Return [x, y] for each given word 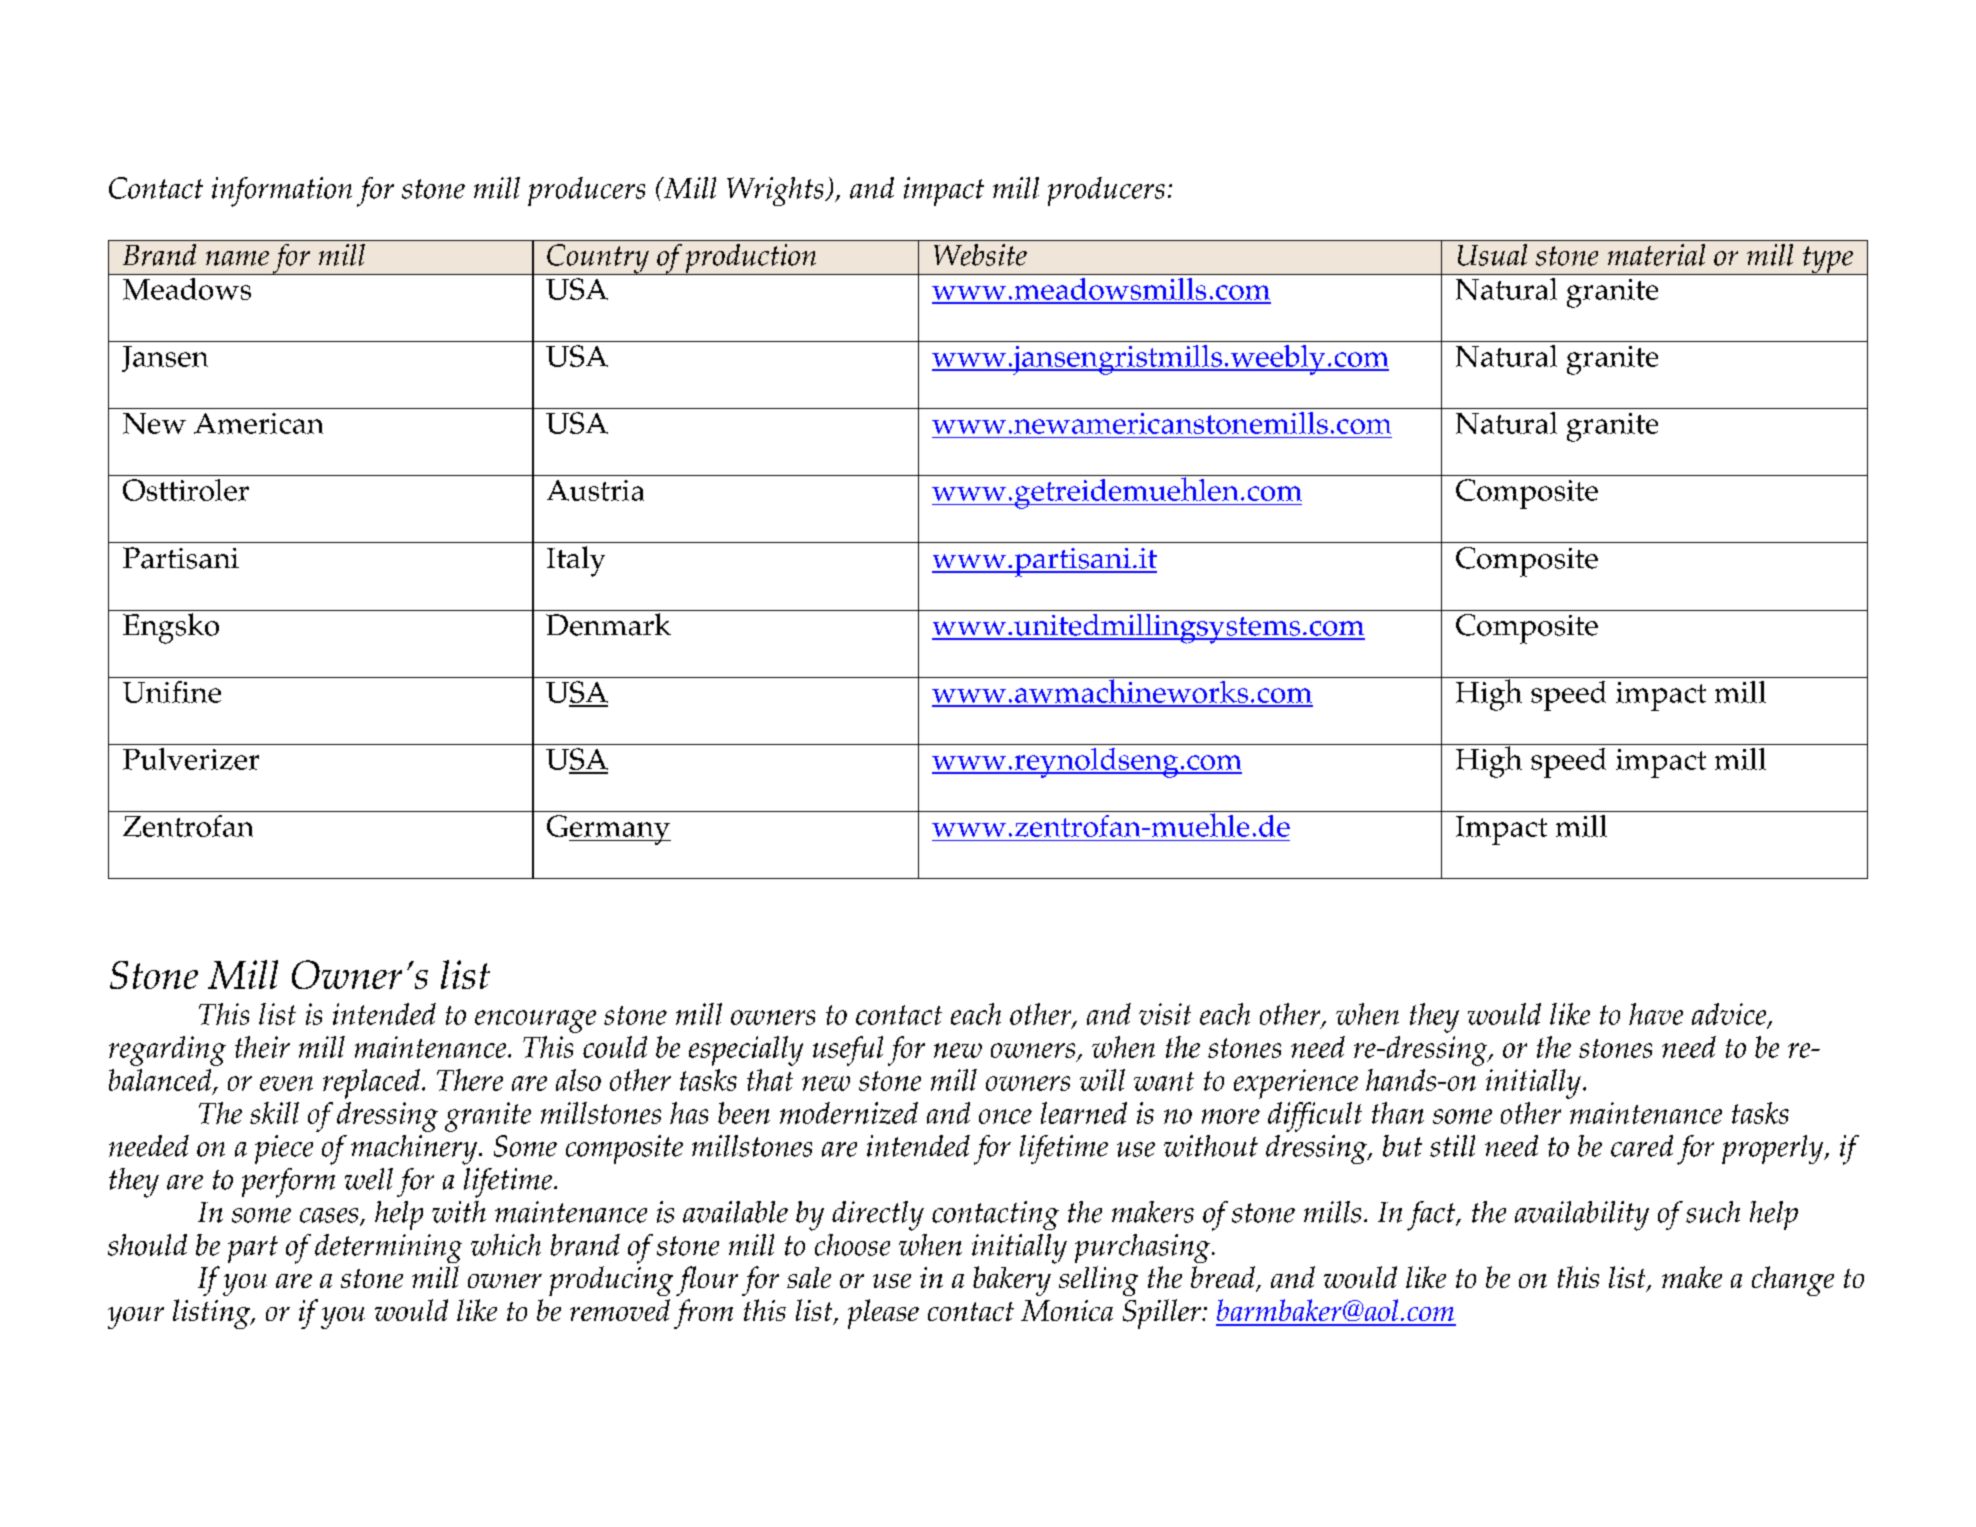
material [1656, 255]
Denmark [608, 624]
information [282, 192]
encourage [535, 1021]
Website [980, 255]
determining [388, 1248]
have [1656, 1014]
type [1828, 260]
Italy [576, 561]
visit [1165, 1014]
